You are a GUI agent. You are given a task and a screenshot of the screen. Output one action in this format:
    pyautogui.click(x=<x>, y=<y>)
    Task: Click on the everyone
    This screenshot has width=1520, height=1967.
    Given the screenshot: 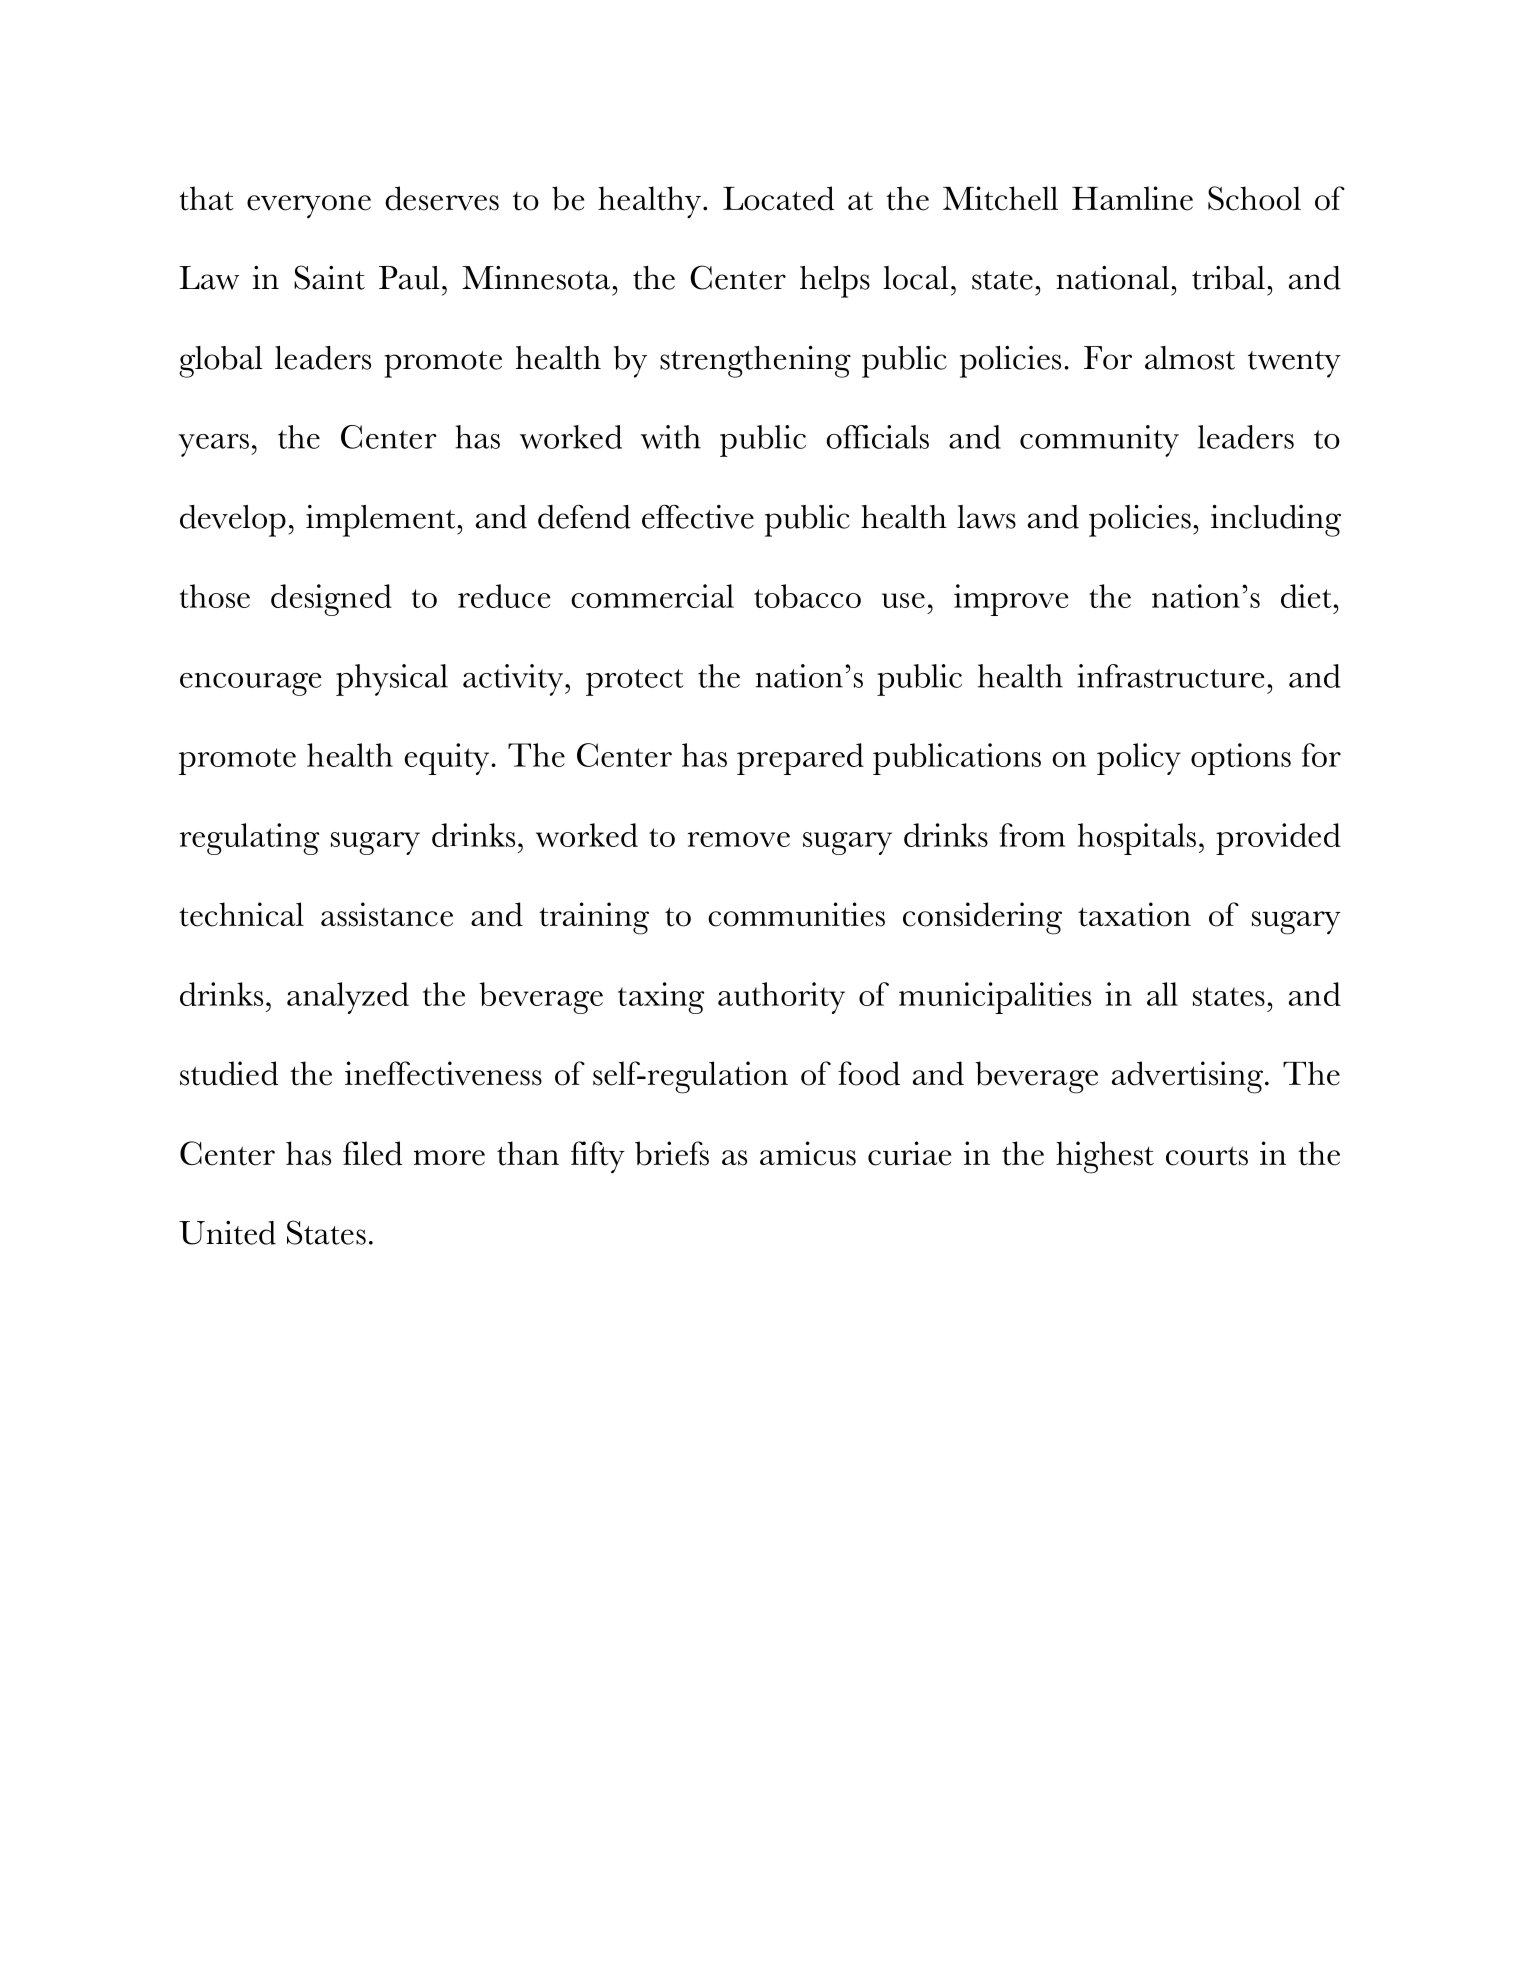 What is the action you would take?
    pyautogui.click(x=309, y=206)
